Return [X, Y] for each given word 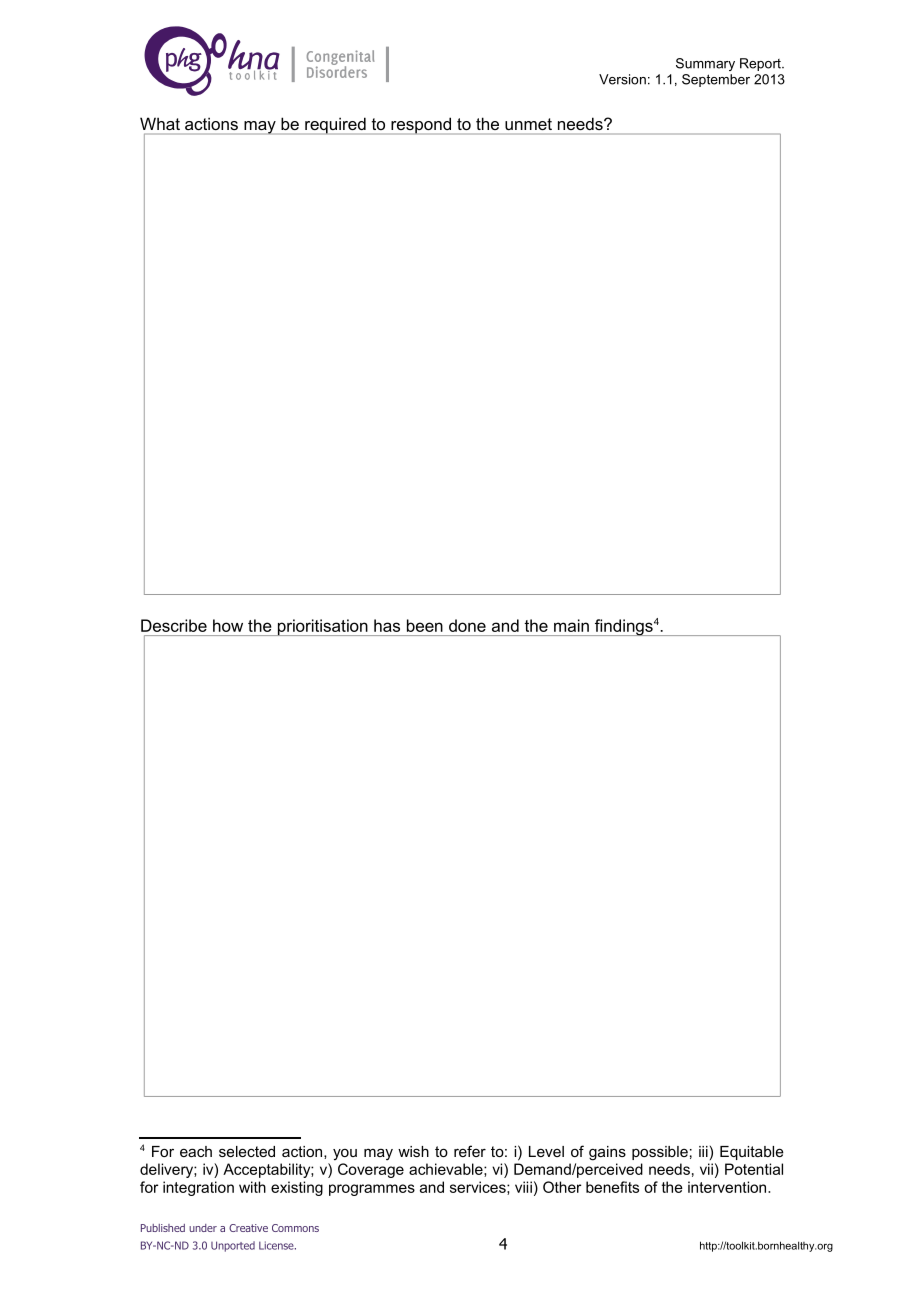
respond [421, 126]
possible [660, 1153]
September [716, 80]
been [425, 625]
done [467, 625]
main [571, 625]
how [228, 625]
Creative [248, 1228]
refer [470, 1151]
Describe [174, 625]
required [335, 126]
